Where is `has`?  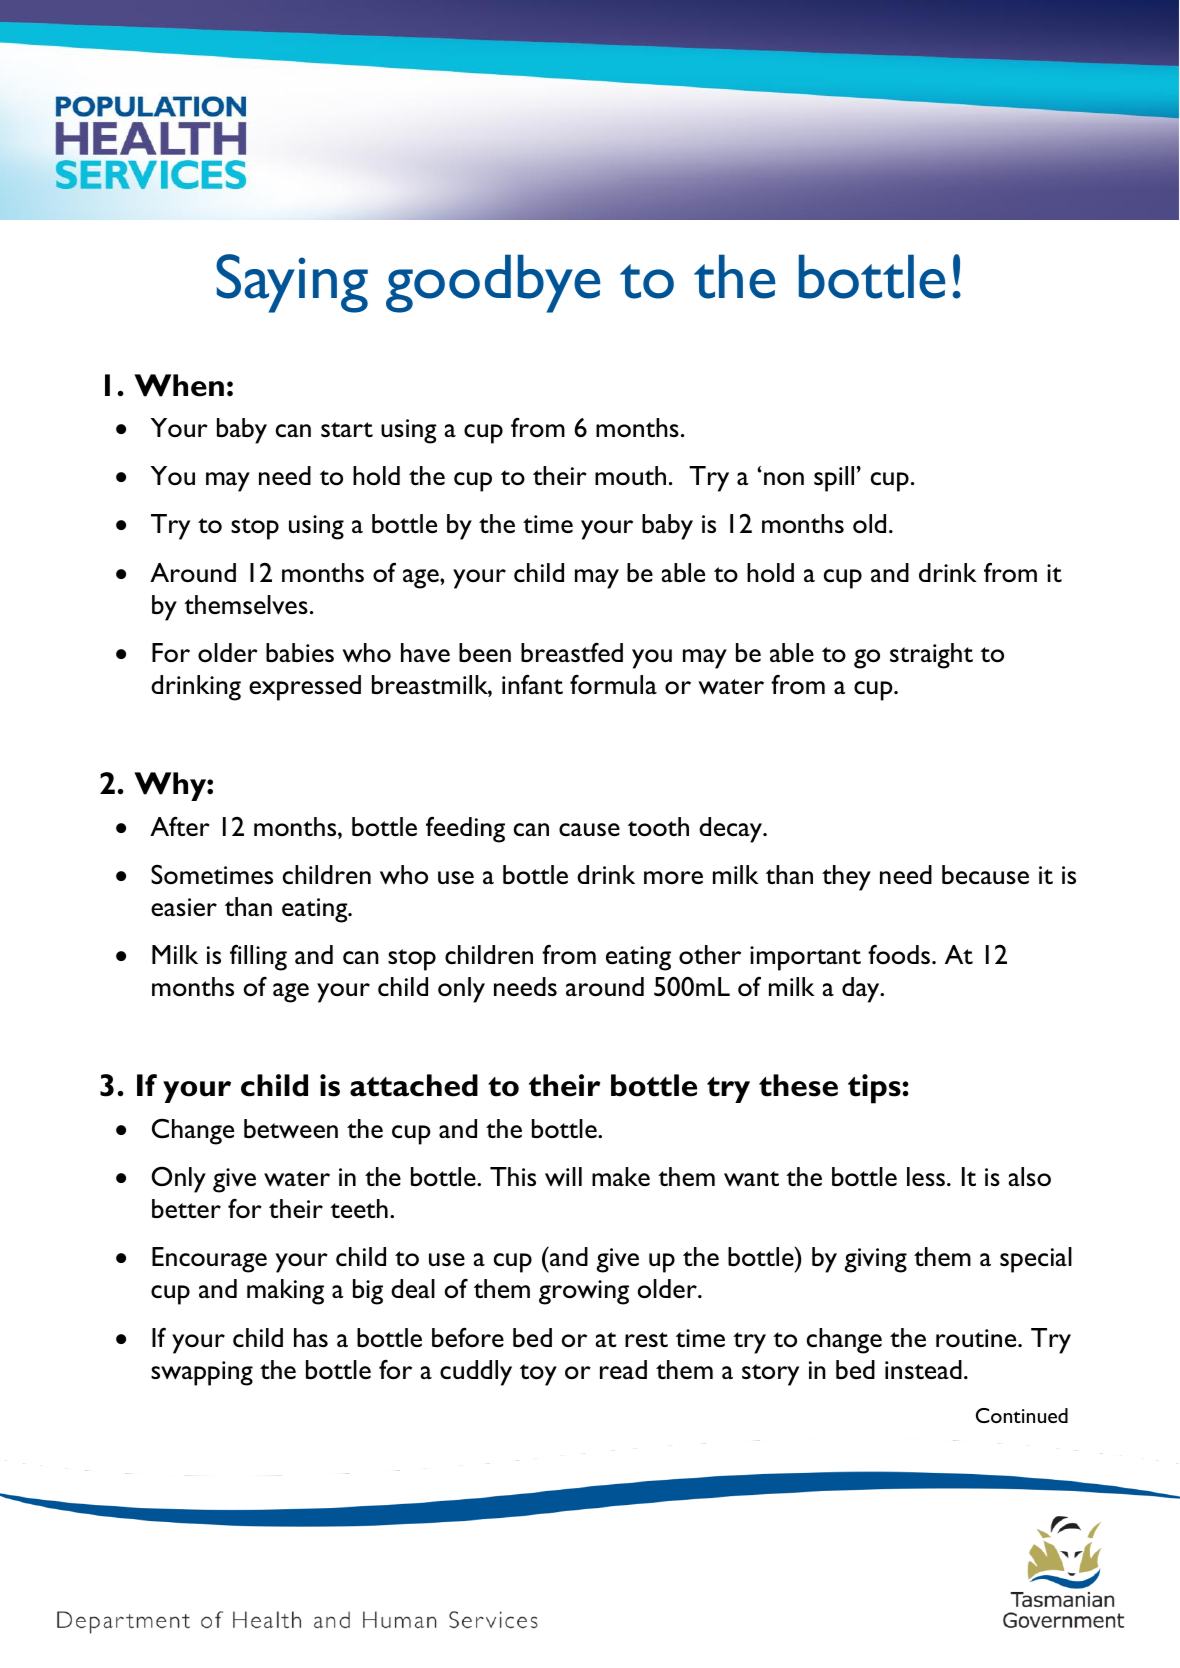 has is located at coordinates (311, 1337).
